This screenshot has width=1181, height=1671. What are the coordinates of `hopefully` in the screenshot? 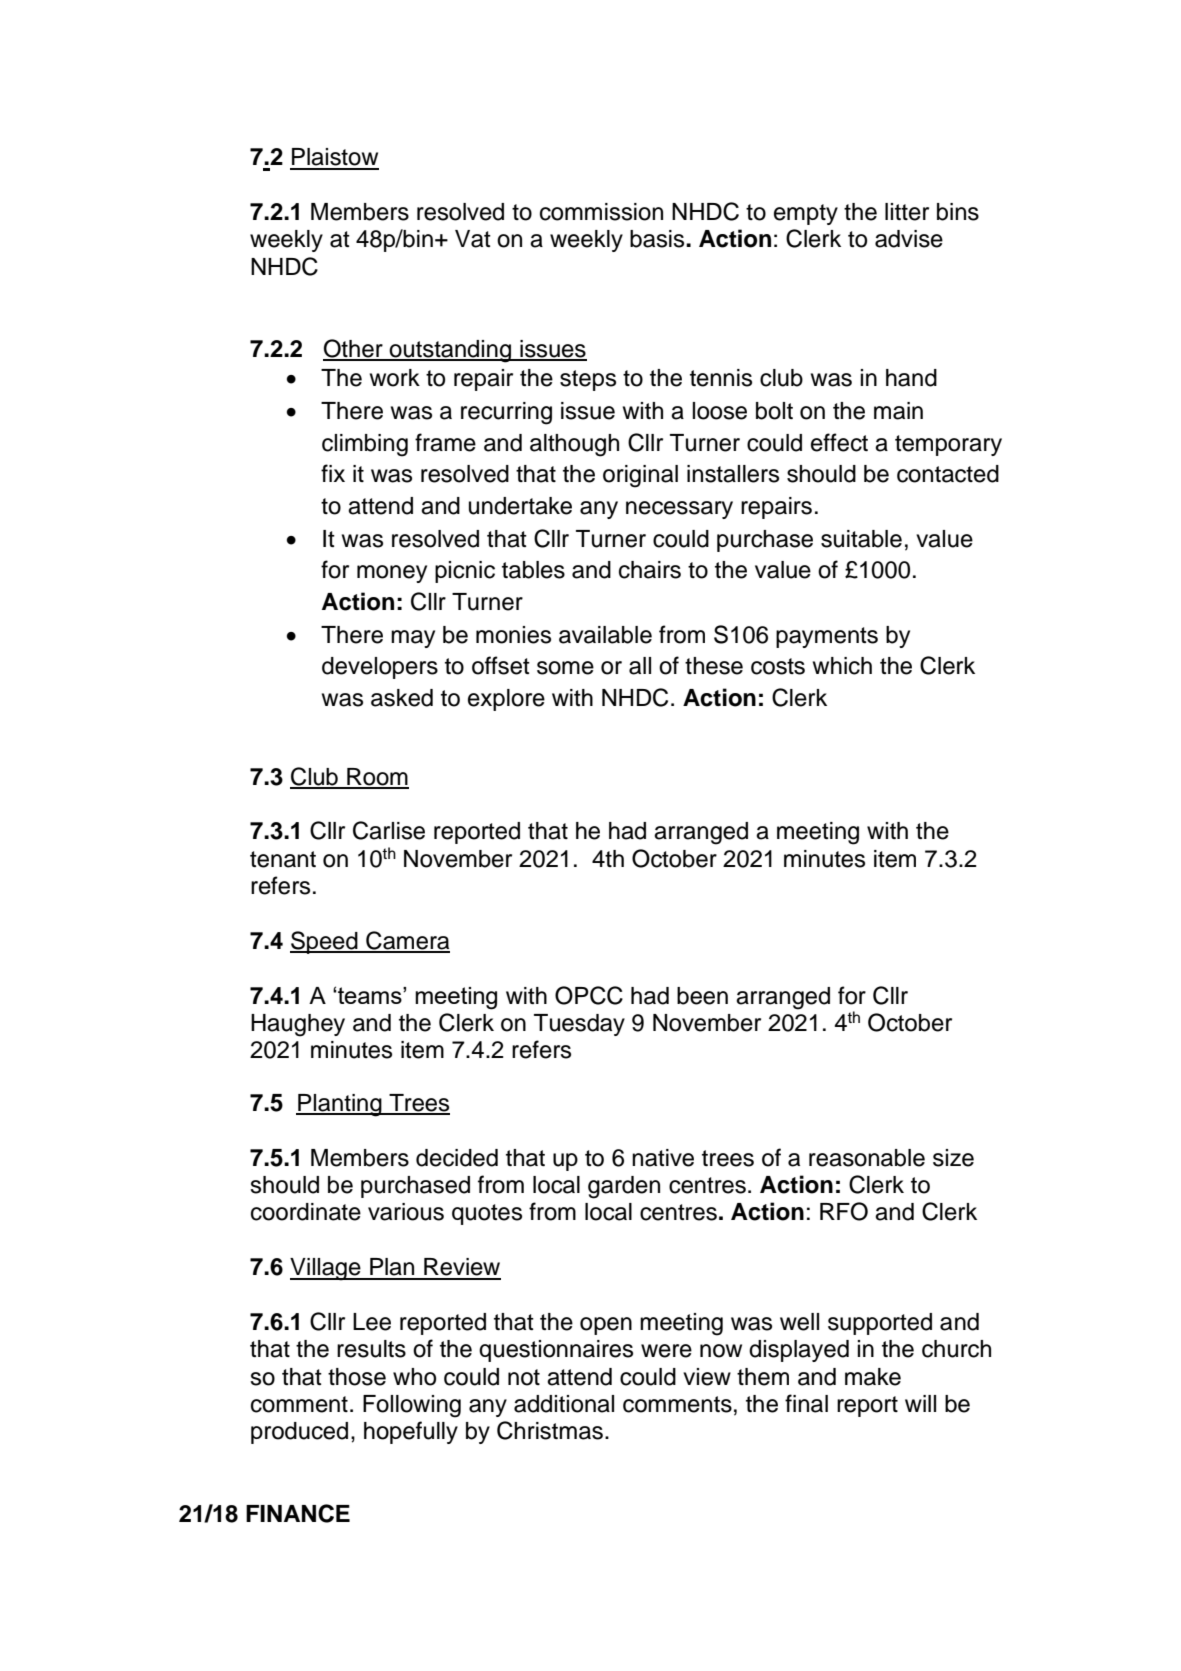 It's located at (411, 1432).
